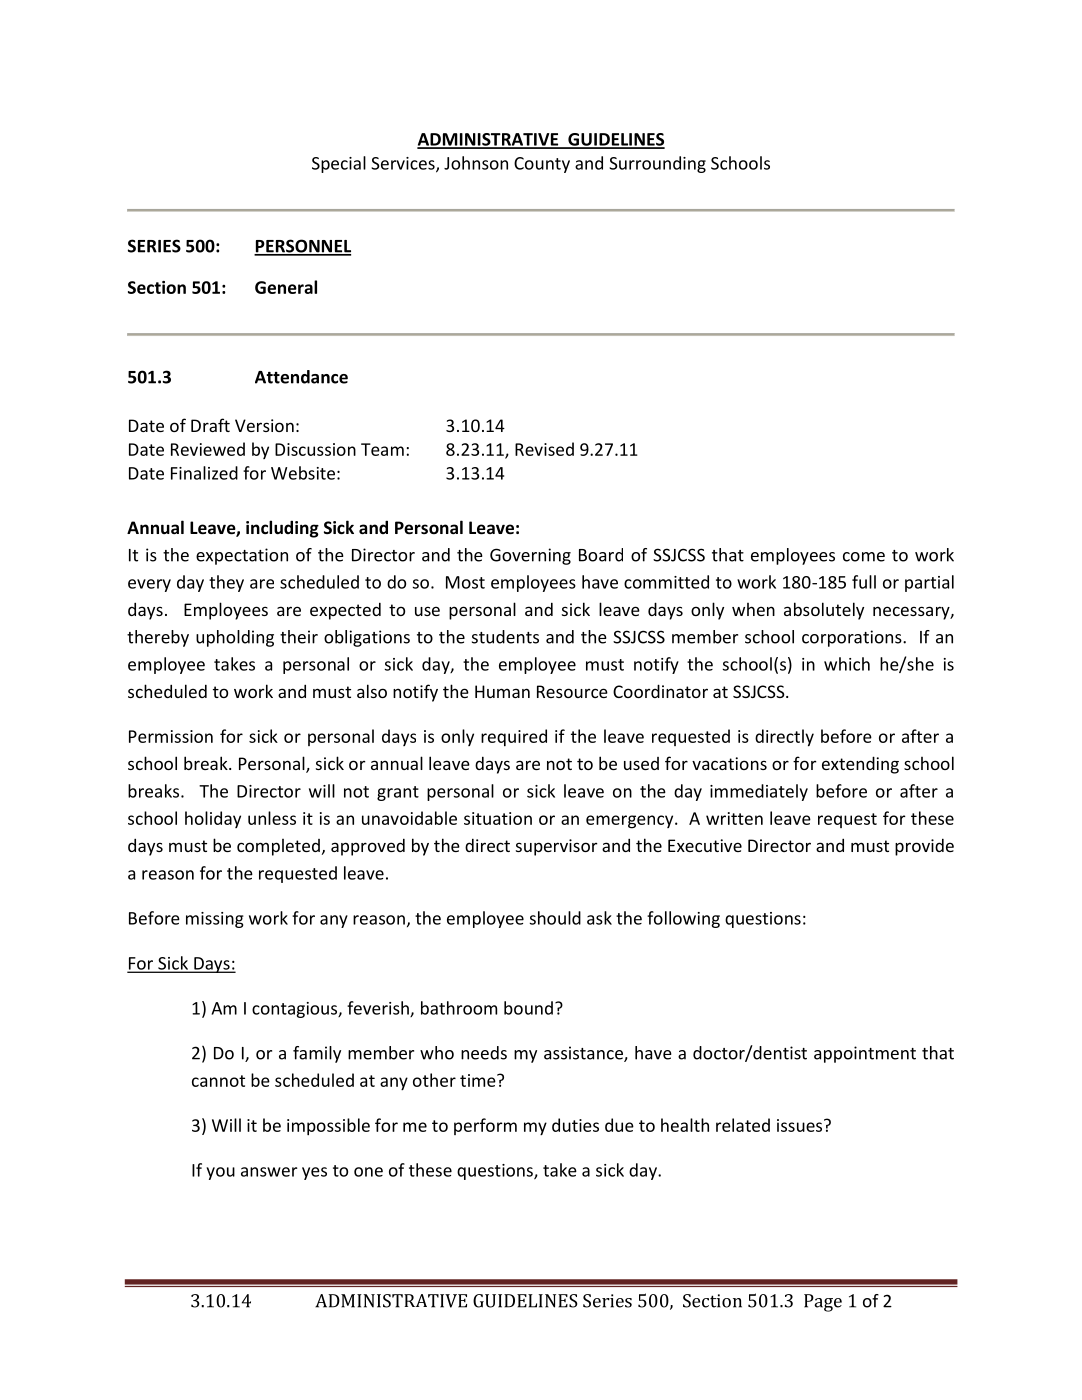 The image size is (1082, 1400). Describe the element at coordinates (302, 247) in the document. I see `PERSONNEL` at that location.
